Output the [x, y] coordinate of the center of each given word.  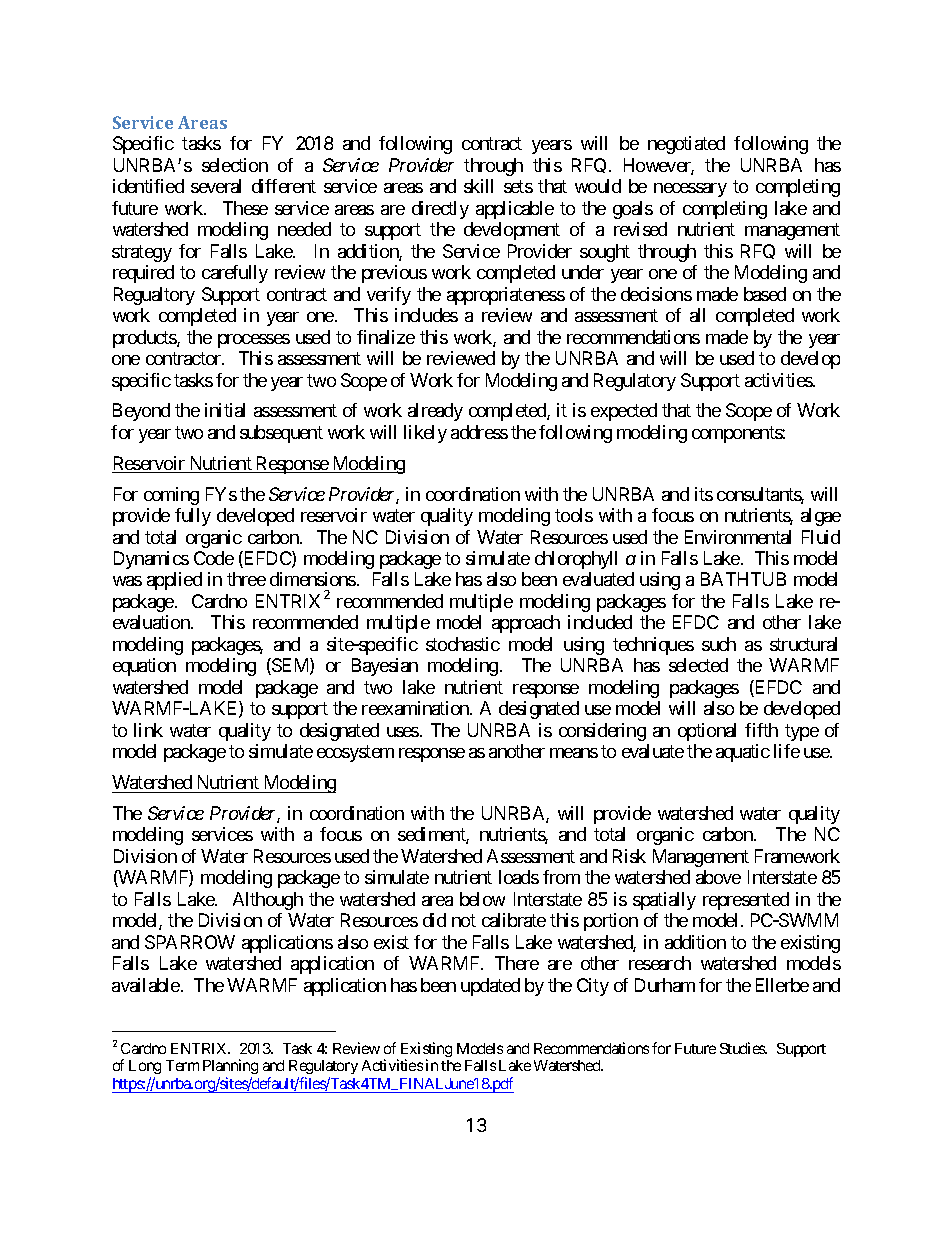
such [719, 644]
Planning [230, 1068]
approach [526, 624]
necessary [690, 190]
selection [235, 165]
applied [174, 581]
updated [490, 987]
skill [478, 186]
